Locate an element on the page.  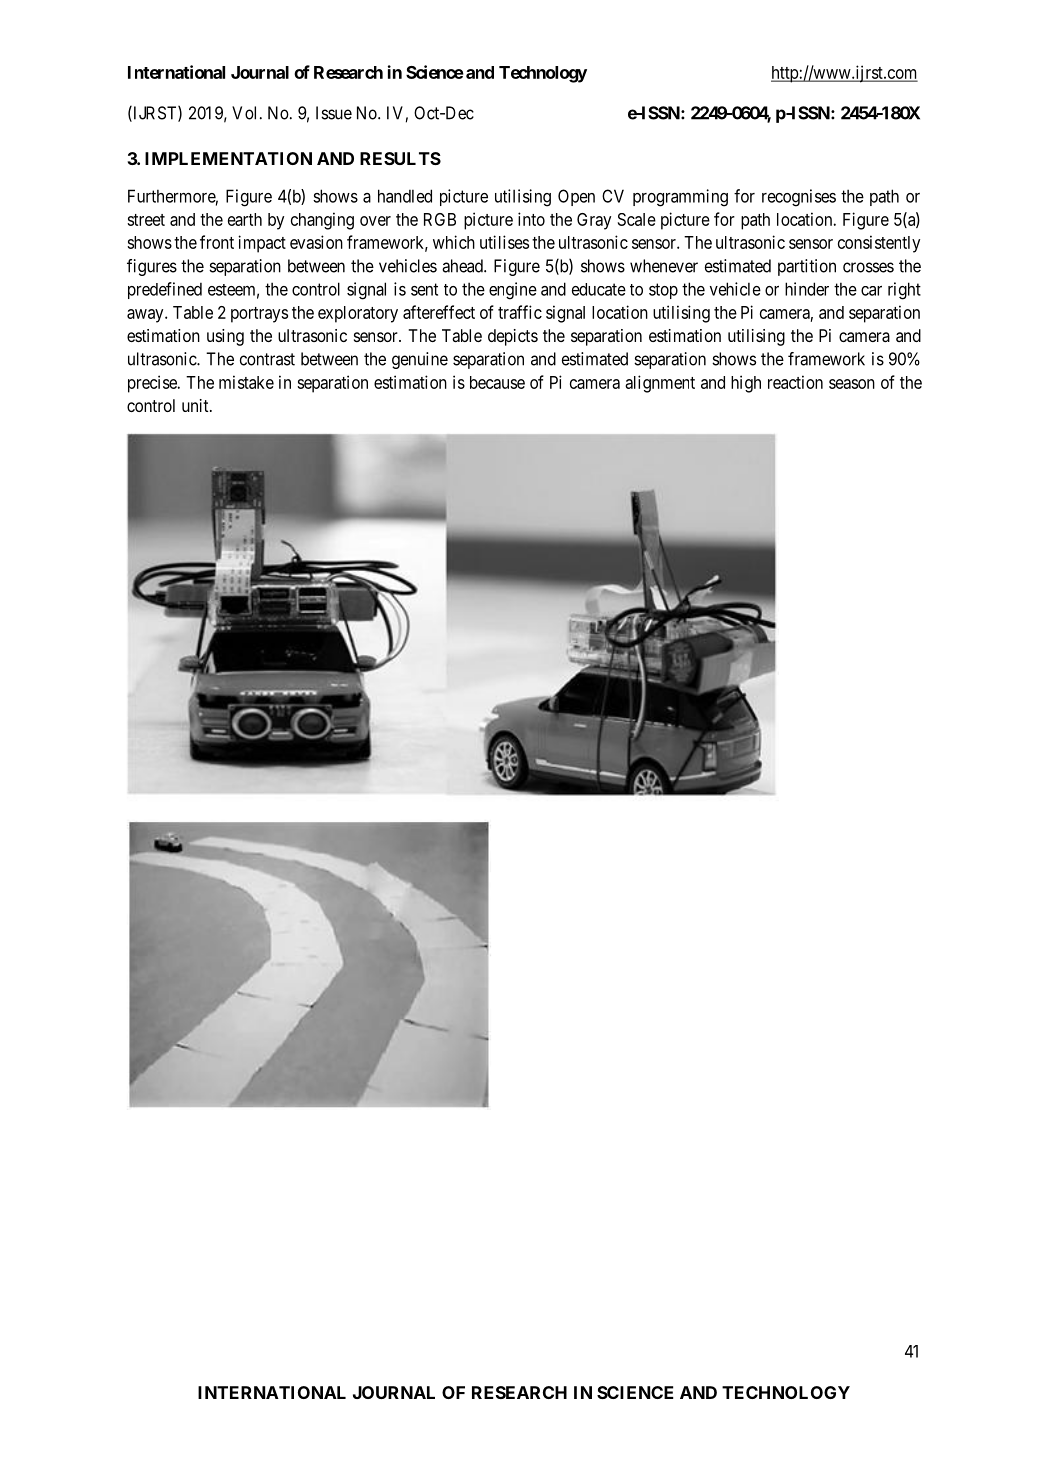
Issue is located at coordinates (334, 113).
